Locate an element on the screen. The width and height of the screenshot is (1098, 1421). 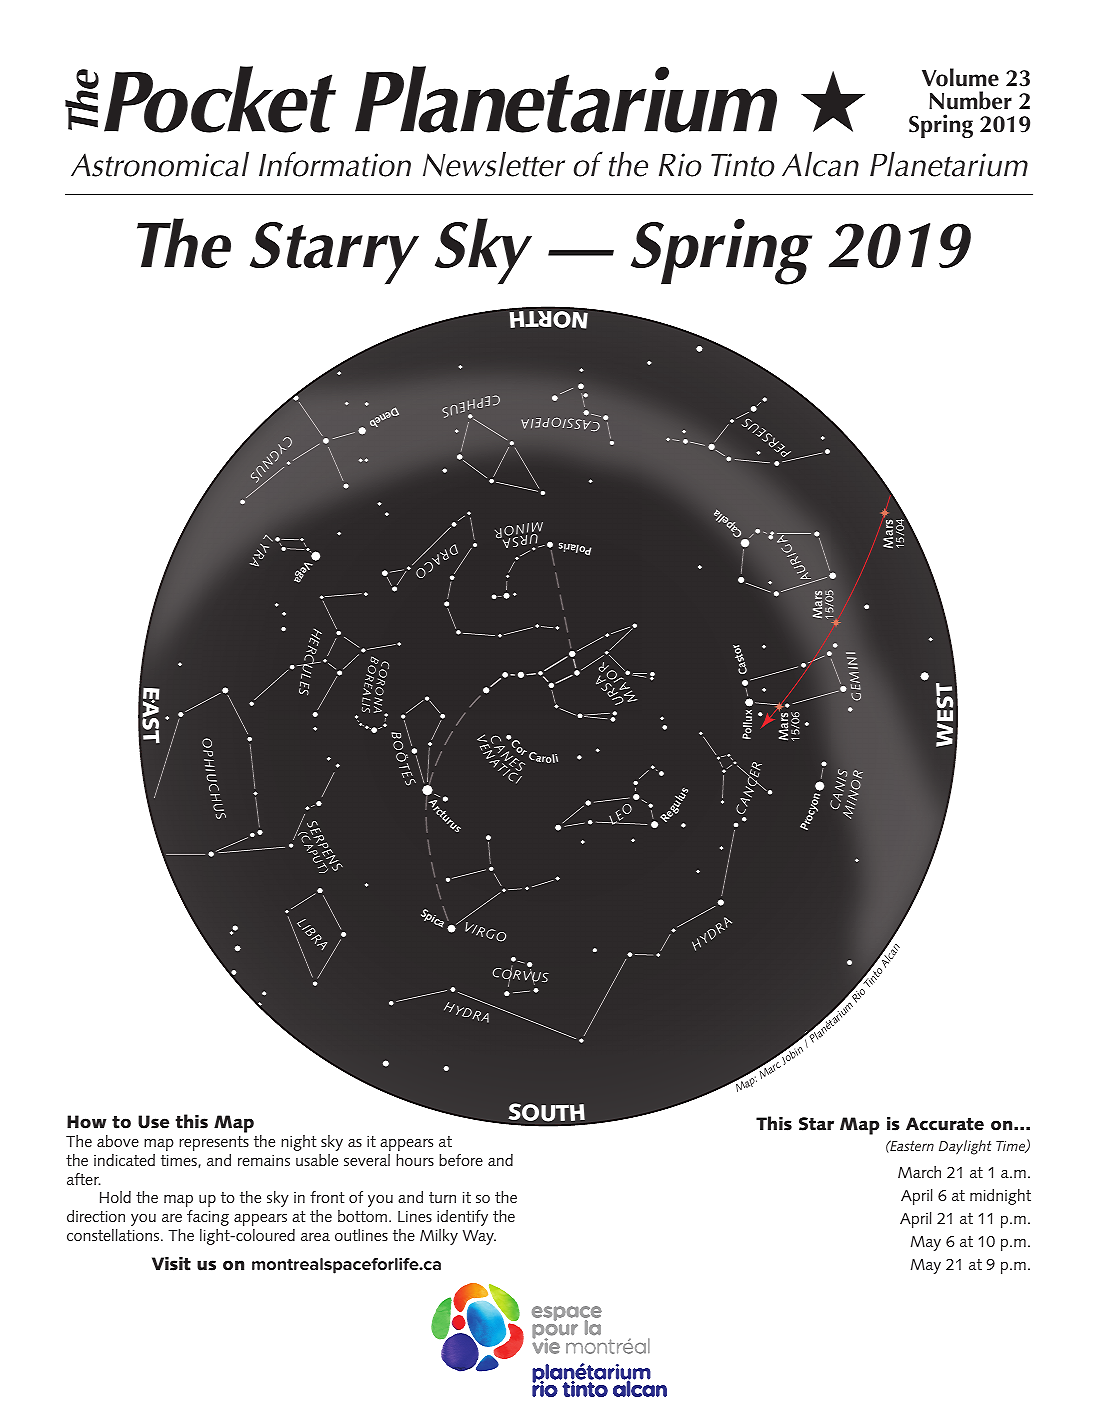
turn is located at coordinates (442, 1197).
